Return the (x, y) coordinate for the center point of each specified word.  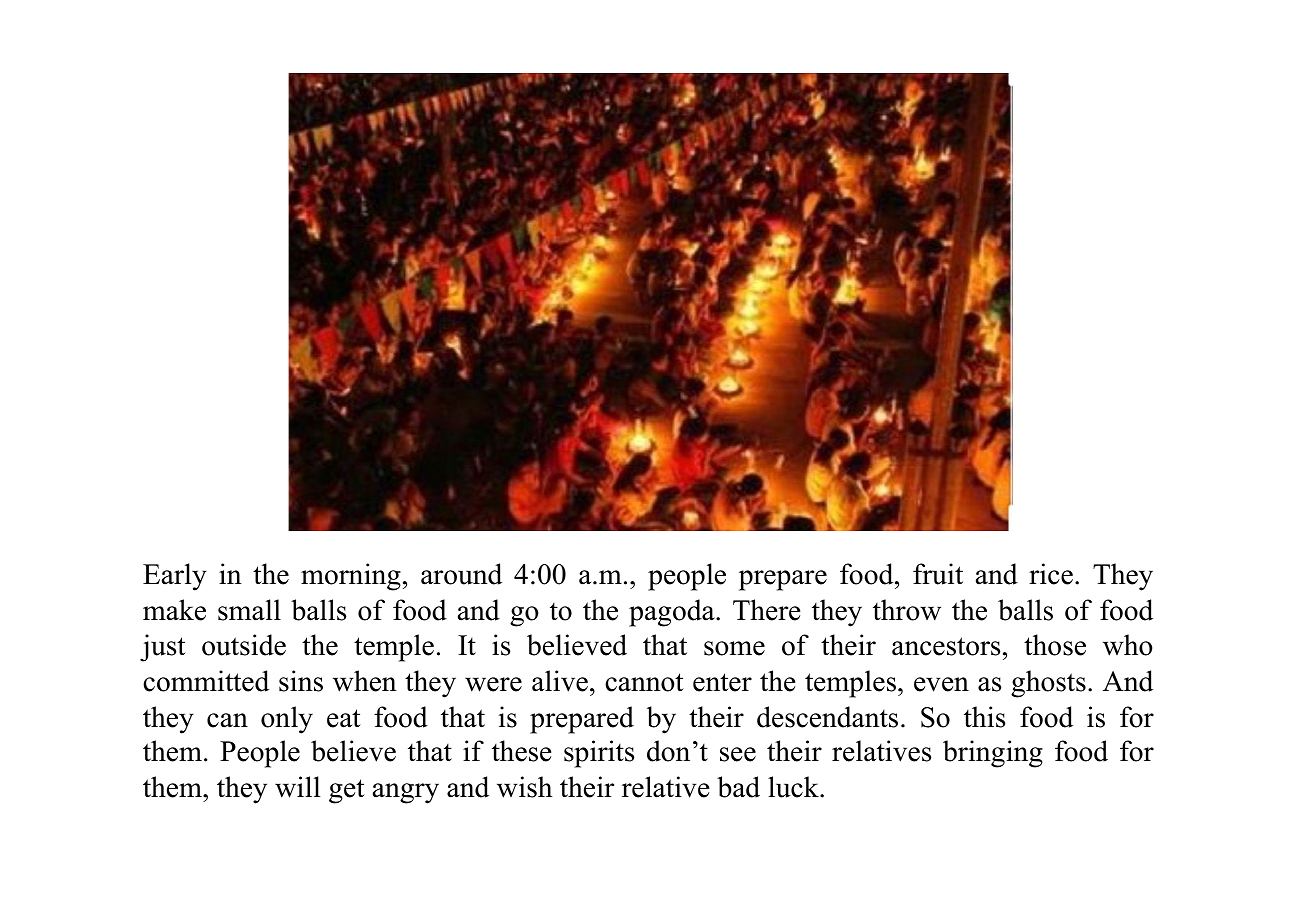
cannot (644, 682)
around (461, 574)
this (984, 717)
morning (351, 577)
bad (738, 787)
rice (1051, 574)
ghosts (1048, 684)
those (1055, 645)
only (287, 720)
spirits (599, 754)
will (297, 787)
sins (301, 681)
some (734, 648)
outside (244, 645)
